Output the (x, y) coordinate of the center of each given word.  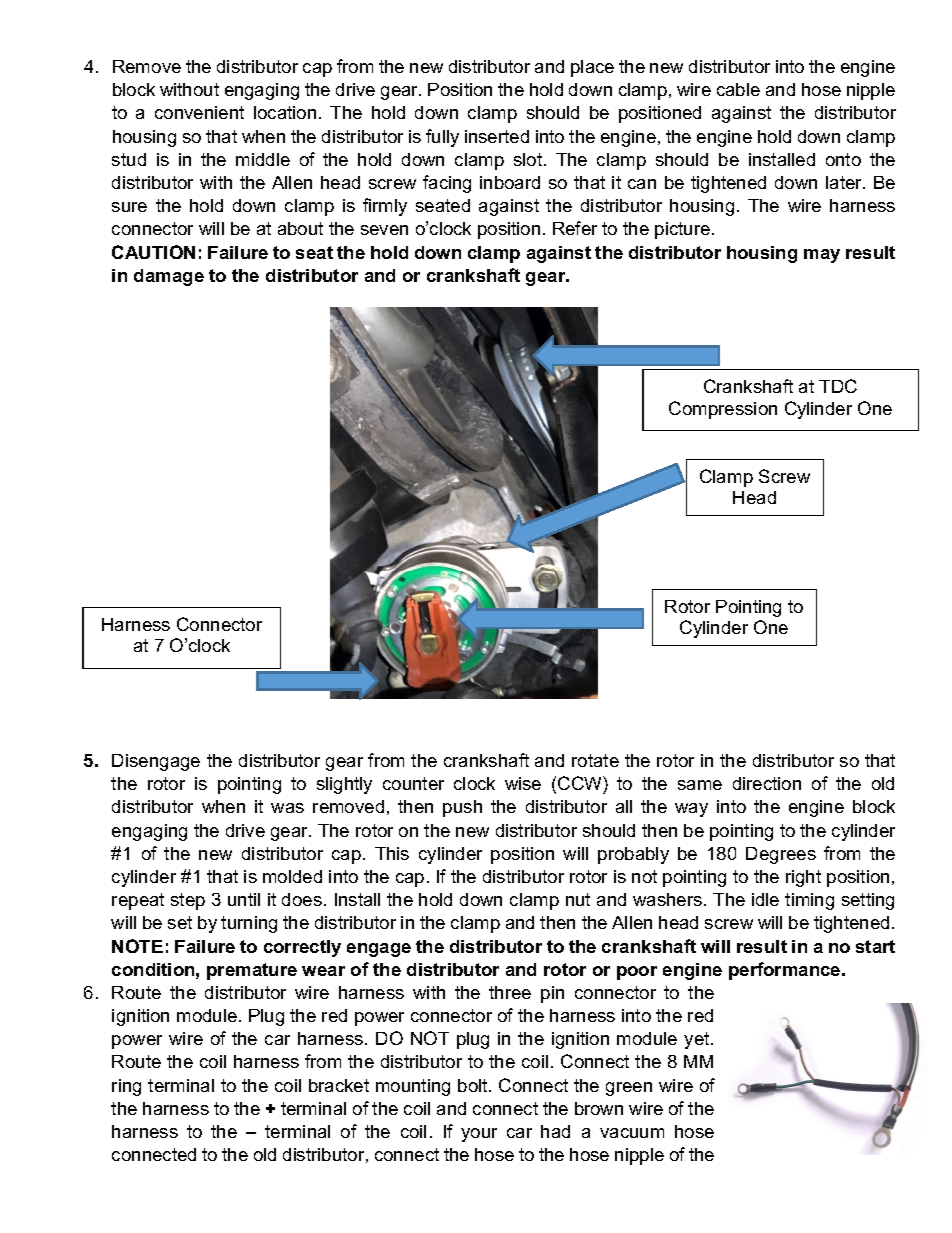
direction (767, 783)
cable (738, 89)
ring (126, 1087)
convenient (199, 112)
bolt (474, 1085)
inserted (497, 136)
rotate (595, 760)
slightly (344, 785)
